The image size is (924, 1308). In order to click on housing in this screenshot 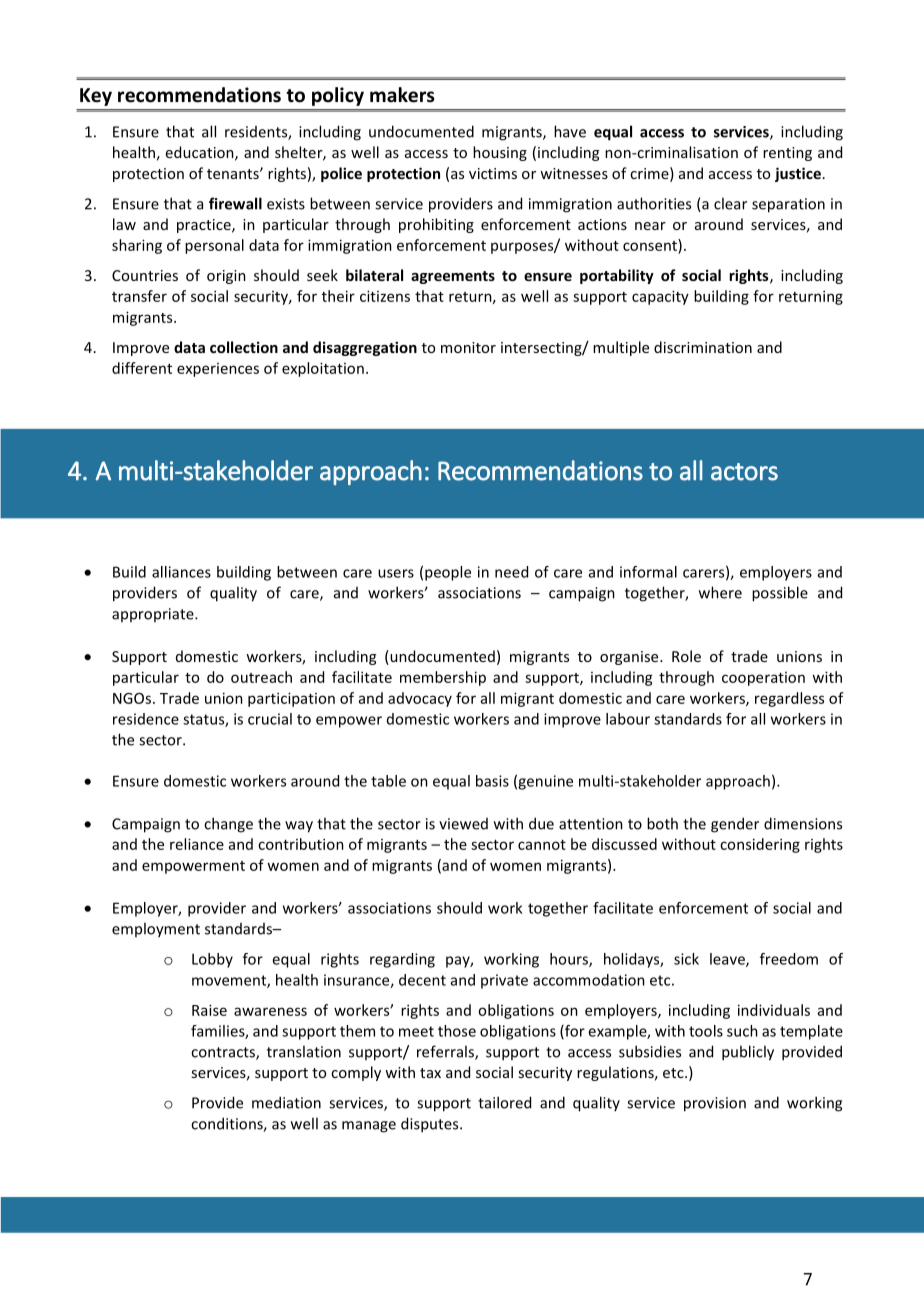, I will do `click(500, 153)`.
